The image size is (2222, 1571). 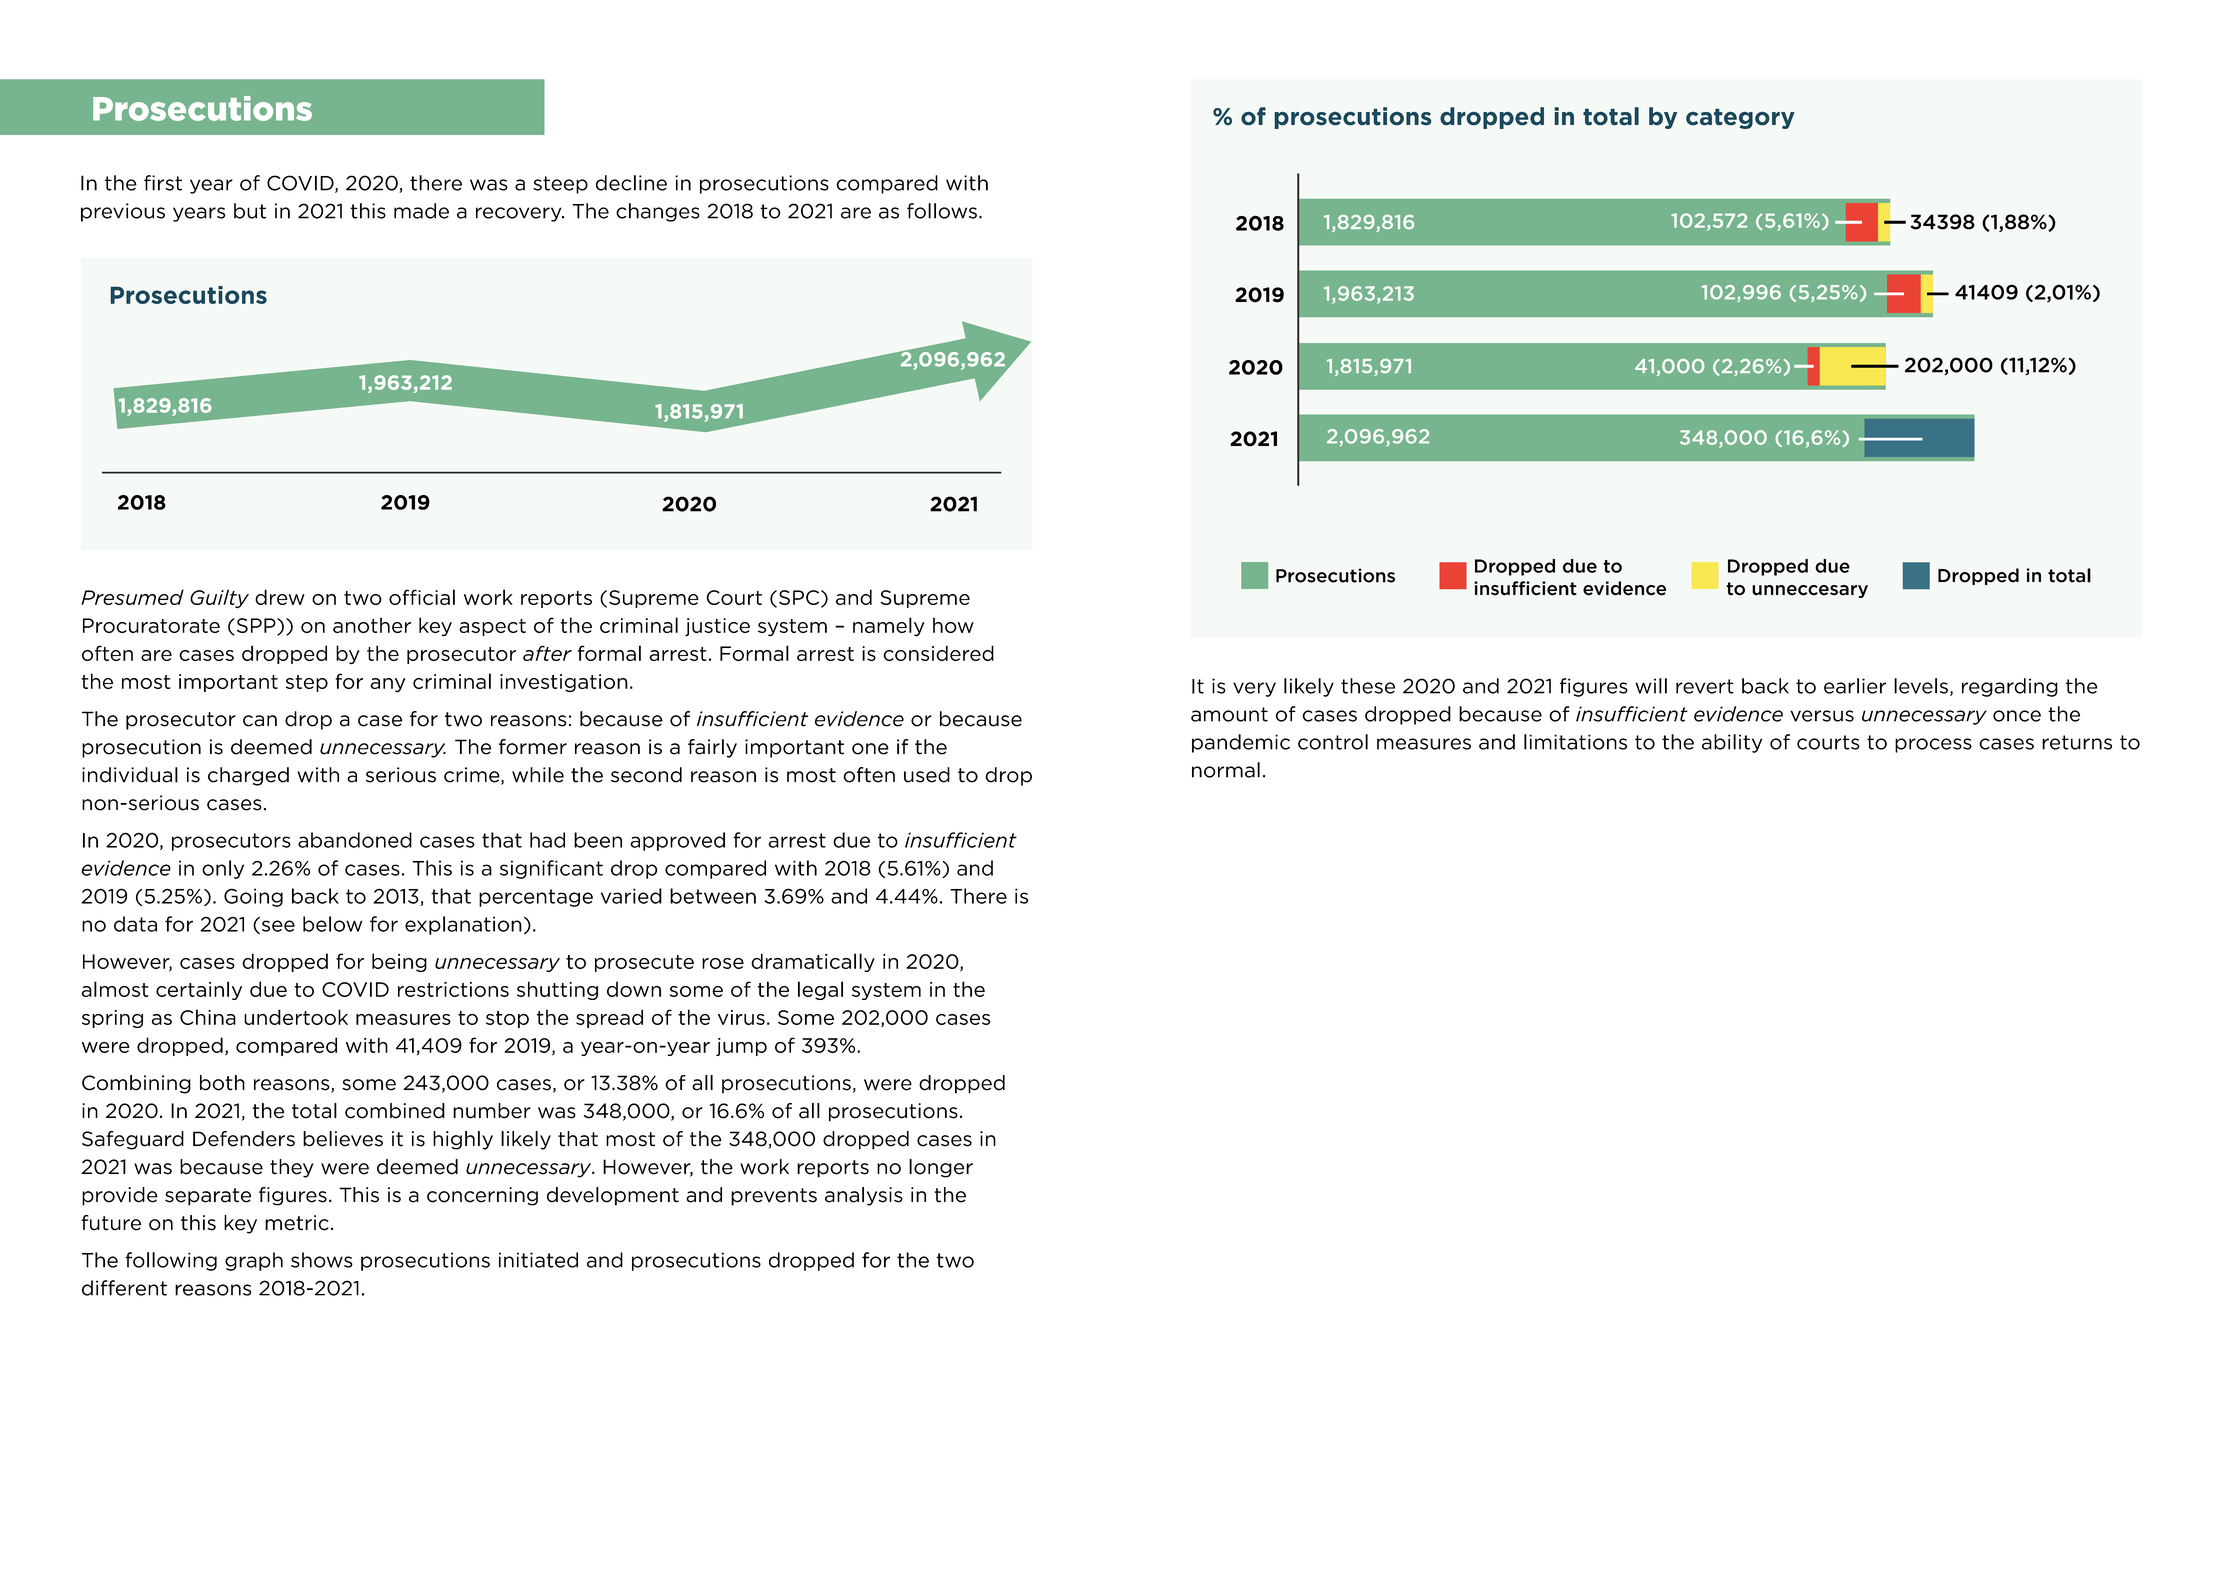 I want to click on dramatically, so click(x=813, y=962).
